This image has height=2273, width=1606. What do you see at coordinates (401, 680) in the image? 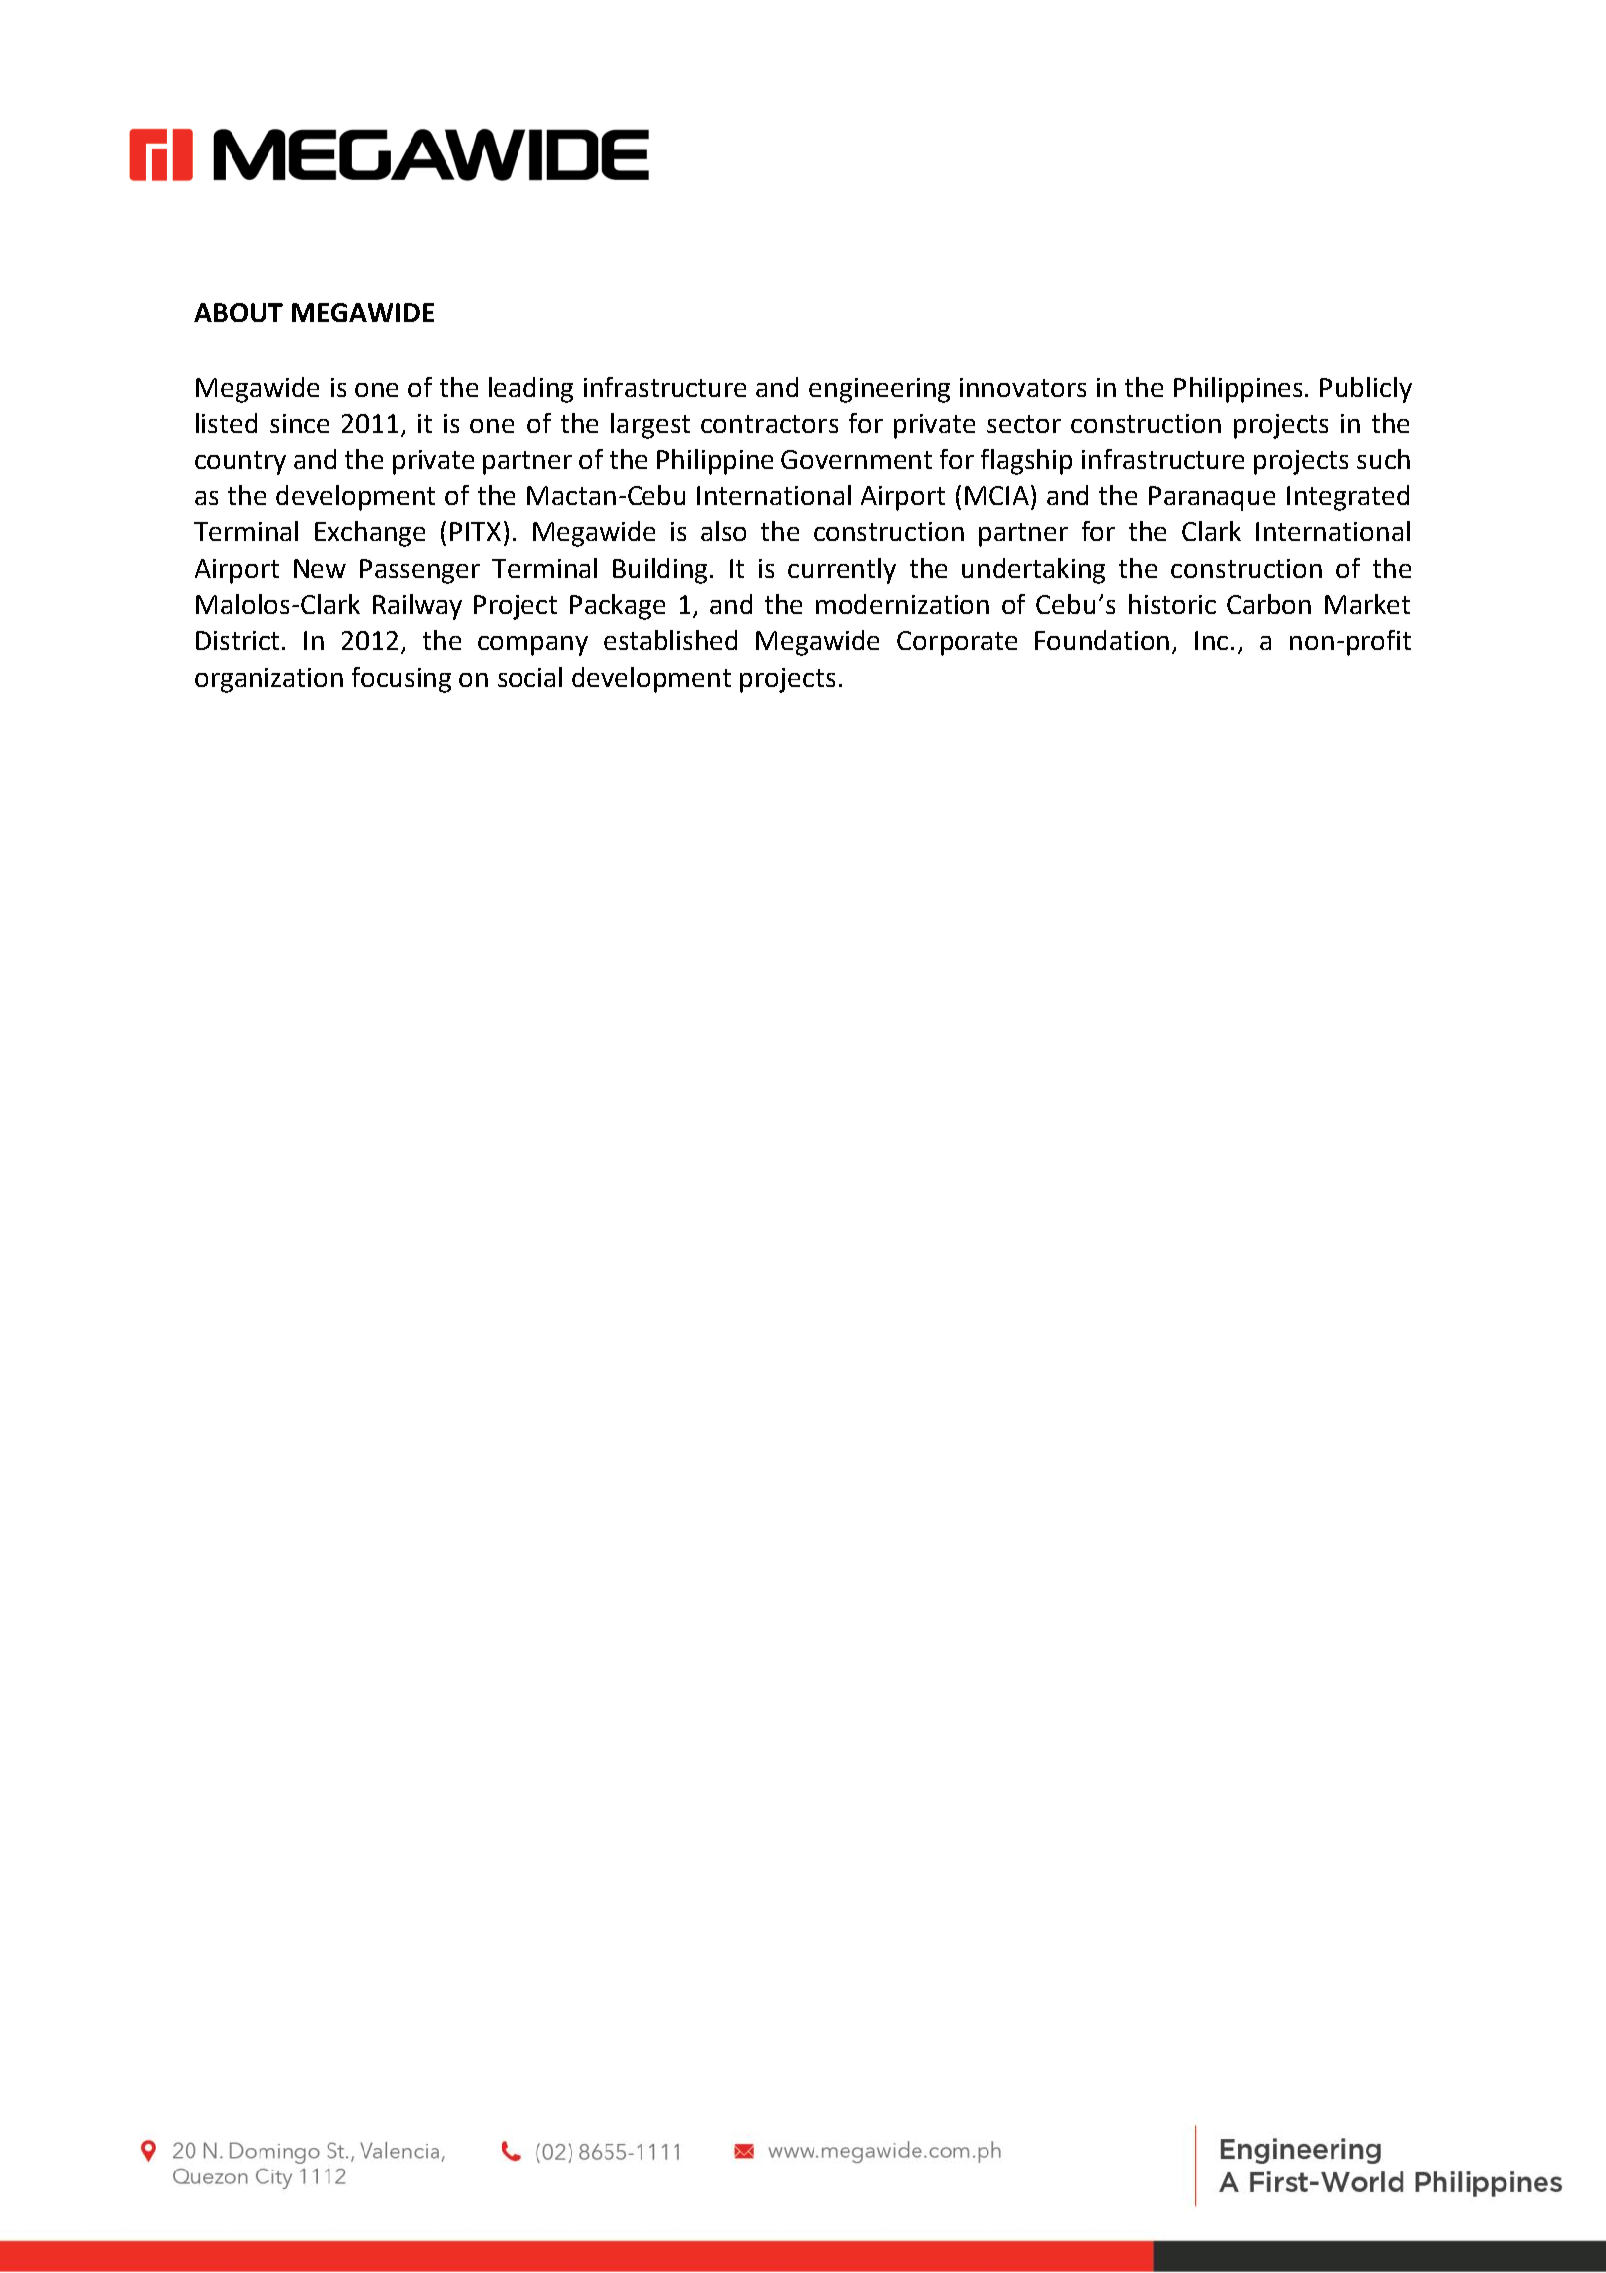
I see `focusing` at bounding box center [401, 680].
